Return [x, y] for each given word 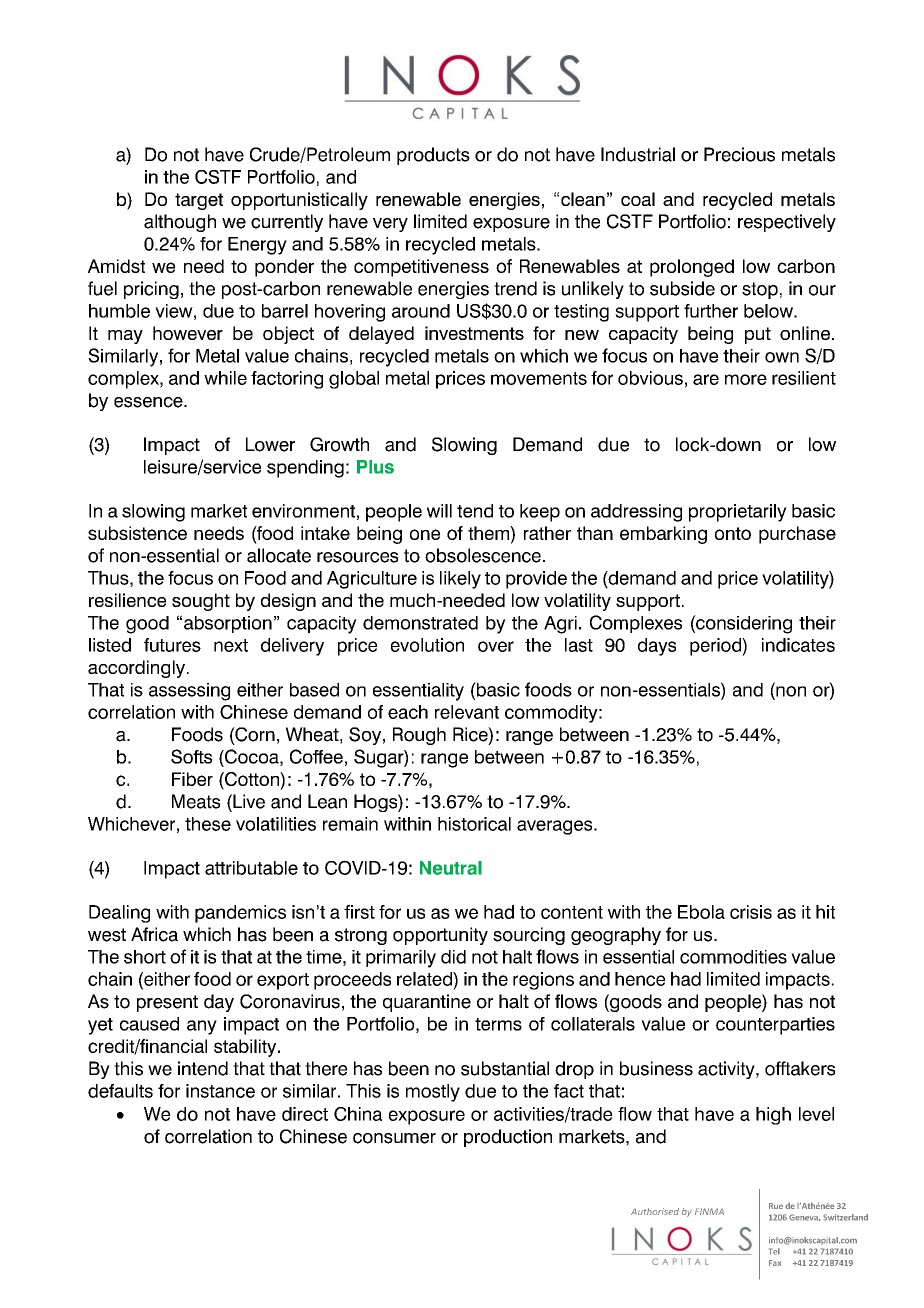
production [508, 1138]
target [199, 201]
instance [220, 1091]
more [746, 379]
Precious [739, 154]
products [433, 156]
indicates [798, 645]
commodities [733, 957]
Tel [774, 1251]
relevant [467, 712]
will [439, 511]
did [453, 957]
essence [149, 402]
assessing [189, 692]
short [145, 957]
